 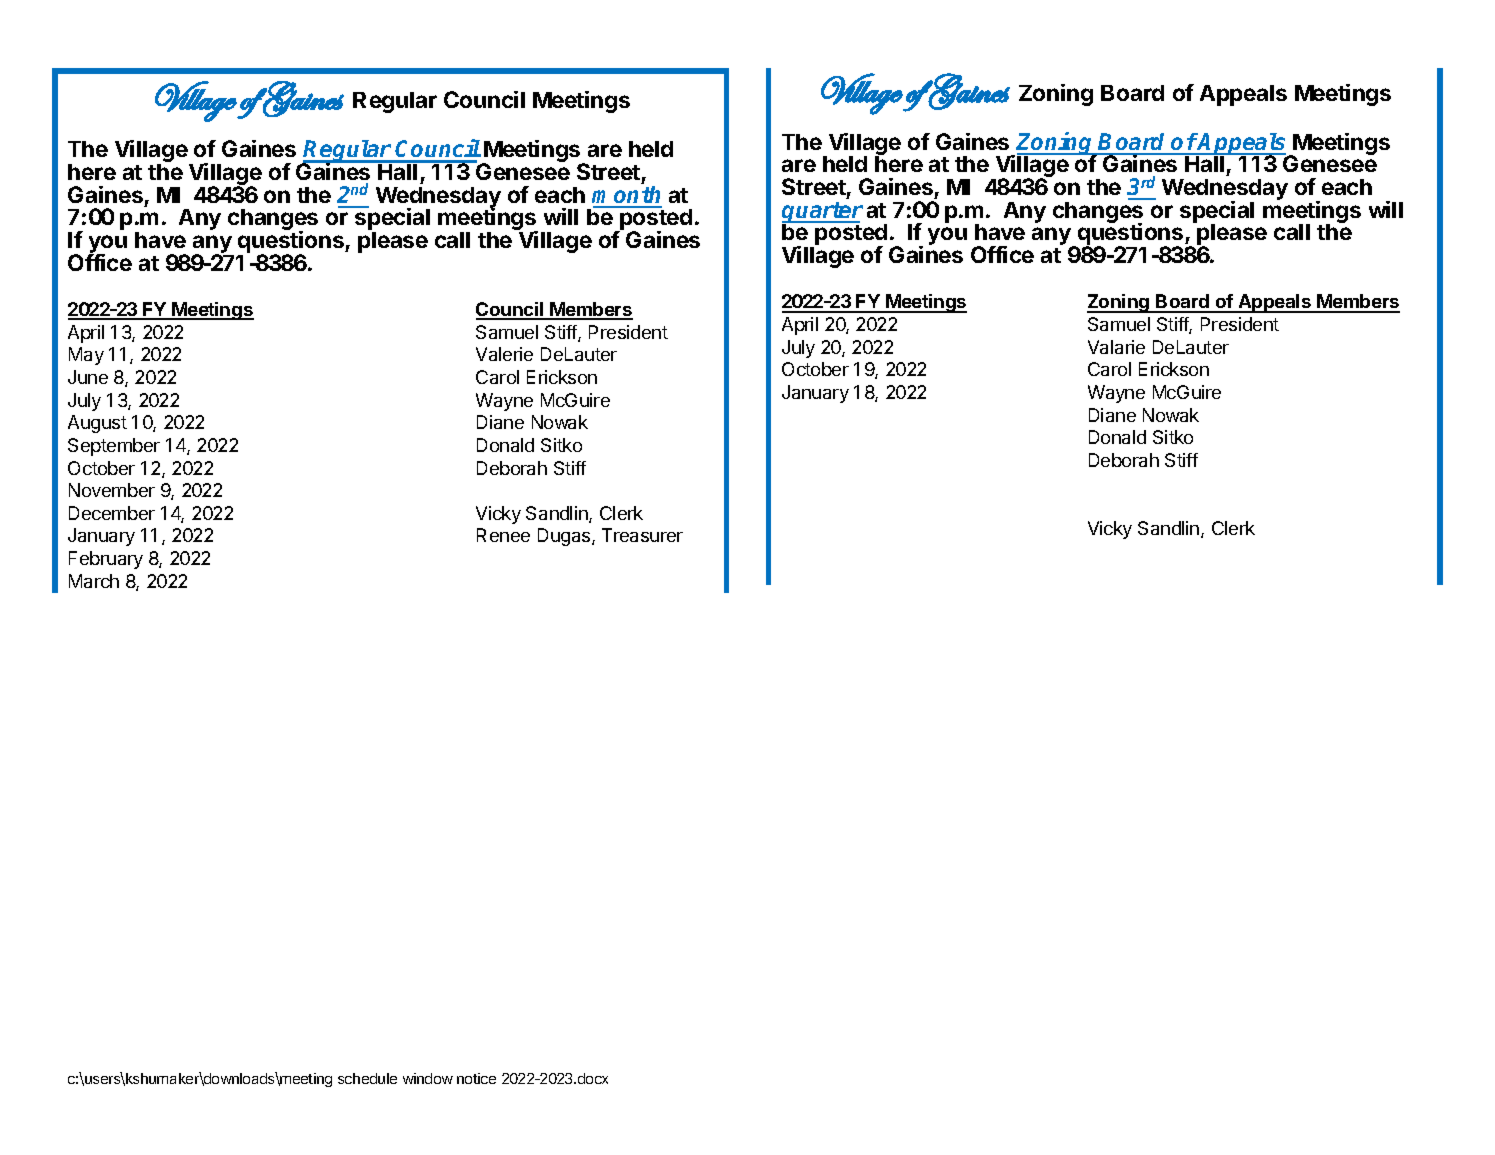 What do you see at coordinates (112, 513) in the screenshot?
I see `December` at bounding box center [112, 513].
